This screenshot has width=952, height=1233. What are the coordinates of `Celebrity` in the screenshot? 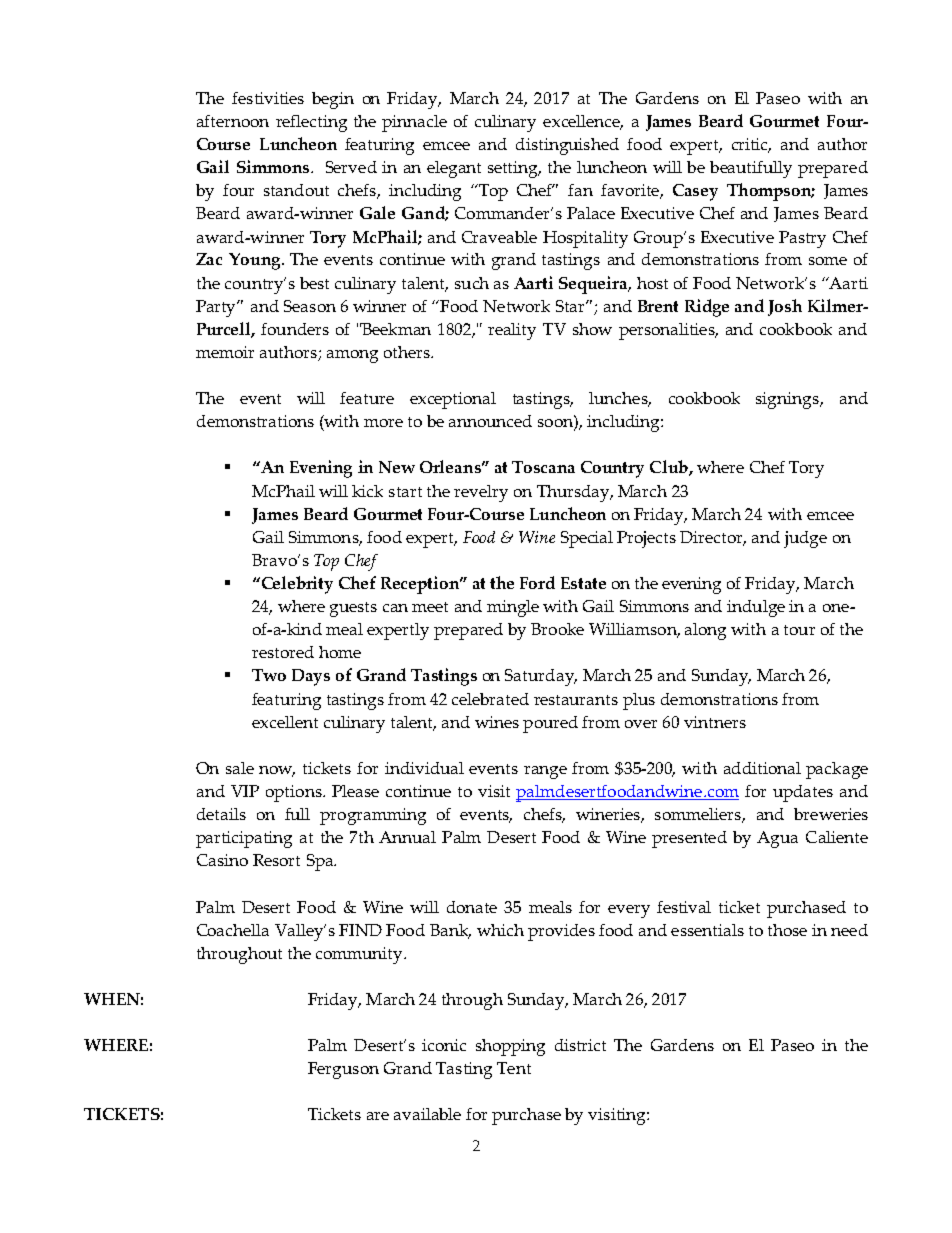 It's located at (296, 585).
